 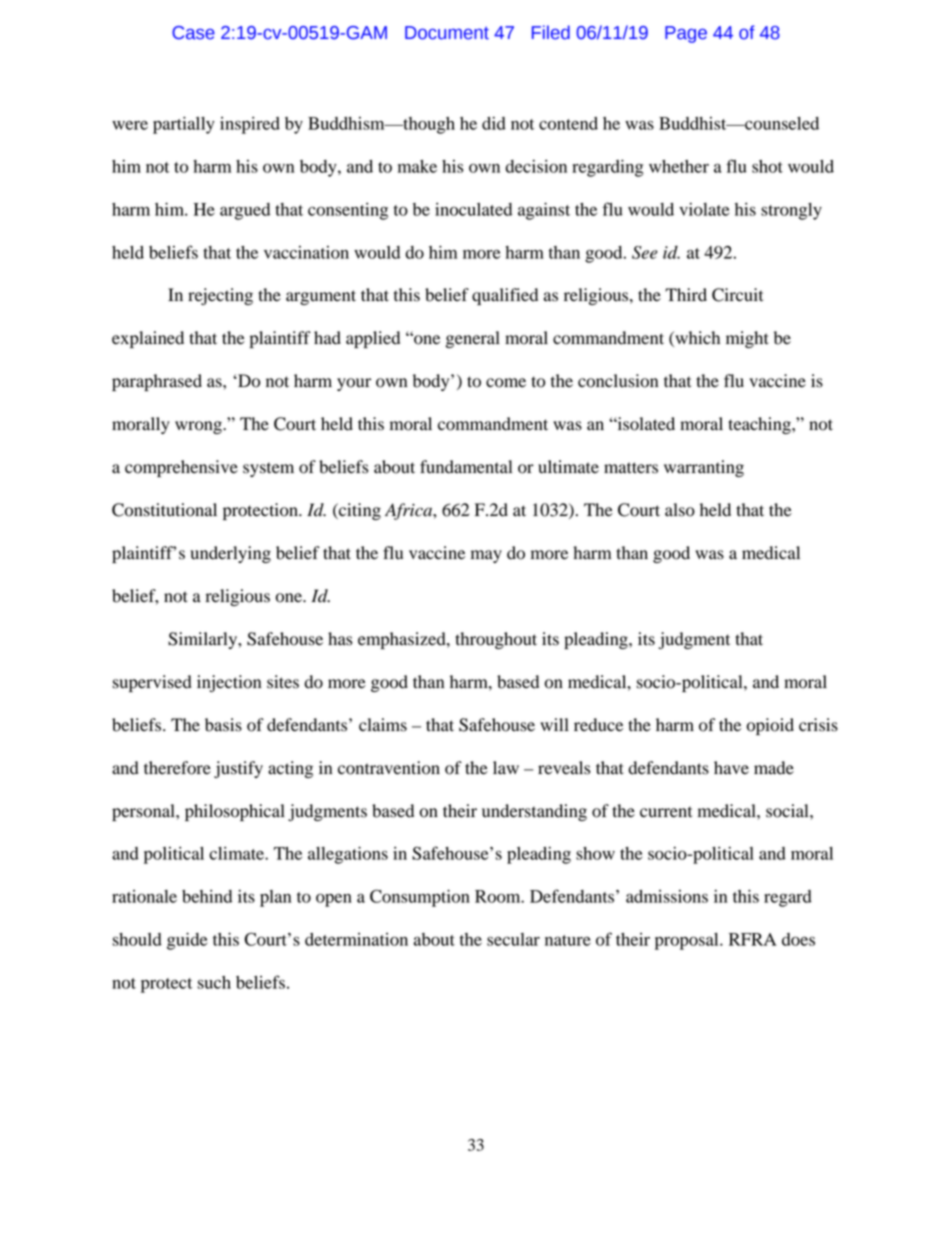 What do you see at coordinates (193, 33) in the screenshot?
I see `Case` at bounding box center [193, 33].
